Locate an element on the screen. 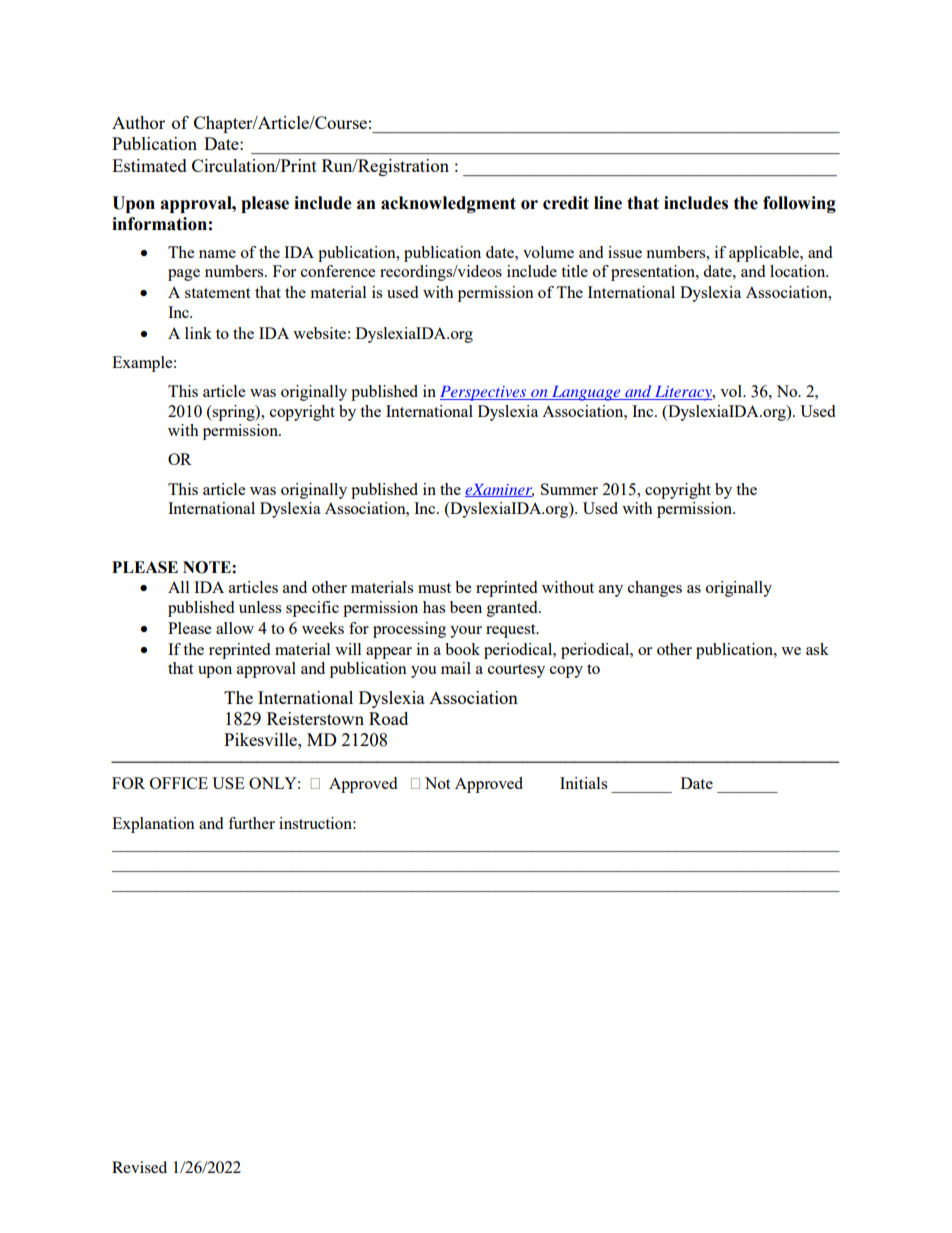 This screenshot has height=1233, width=952. further is located at coordinates (251, 823).
